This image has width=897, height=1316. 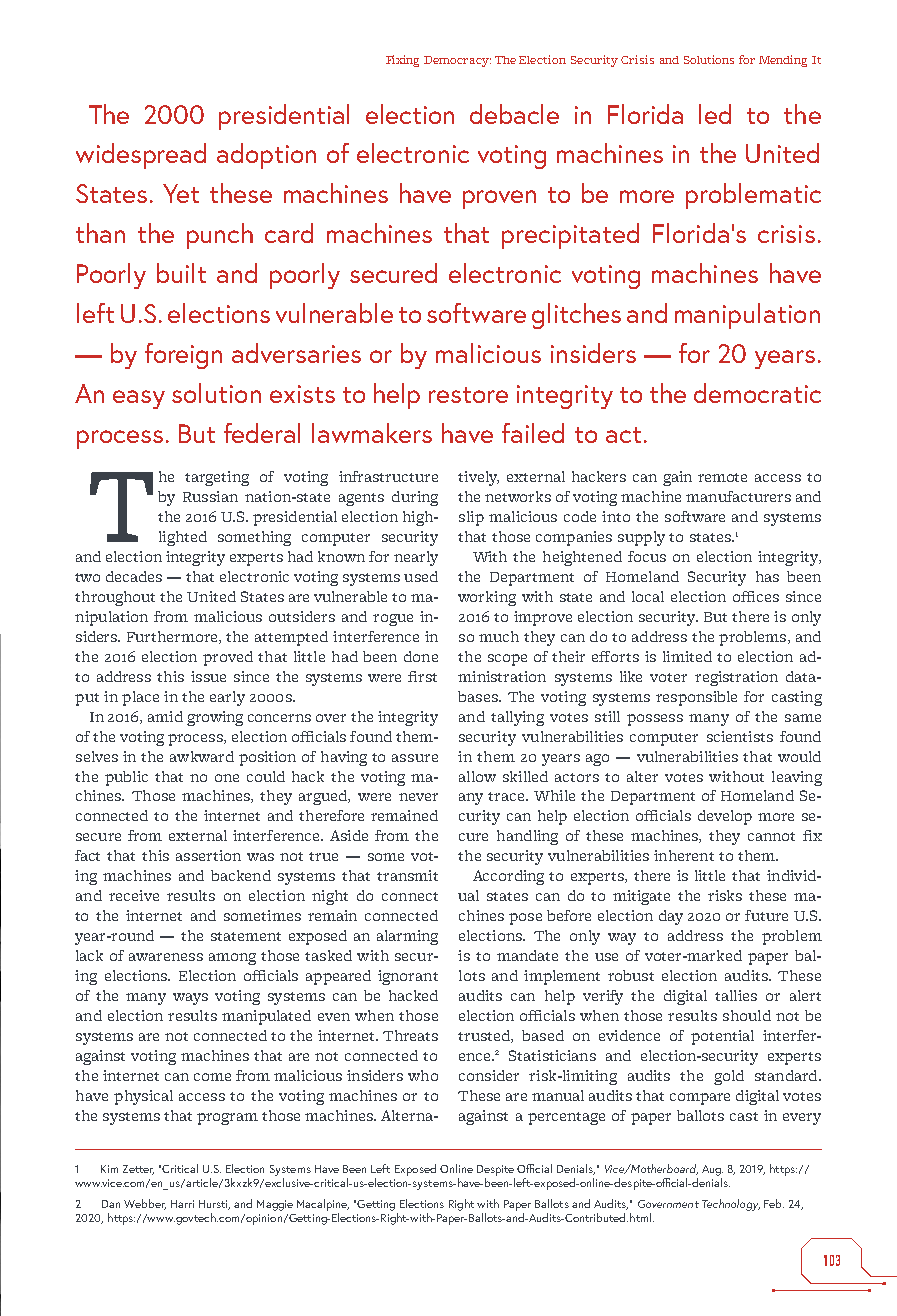 What do you see at coordinates (415, 498) in the image?
I see `during` at bounding box center [415, 498].
